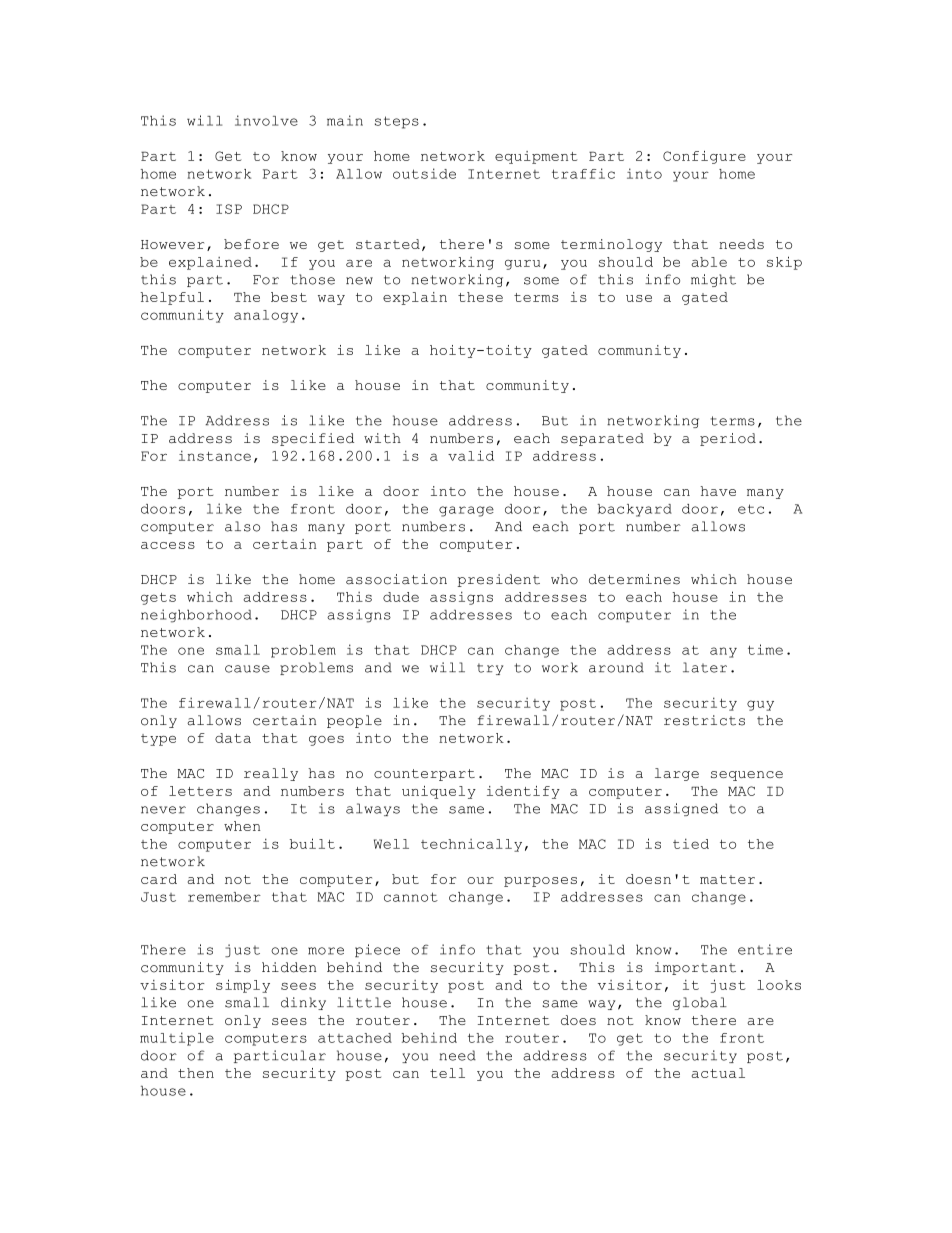 The height and width of the image is (1233, 952). What do you see at coordinates (266, 316) in the image?
I see `analogy` at bounding box center [266, 316].
